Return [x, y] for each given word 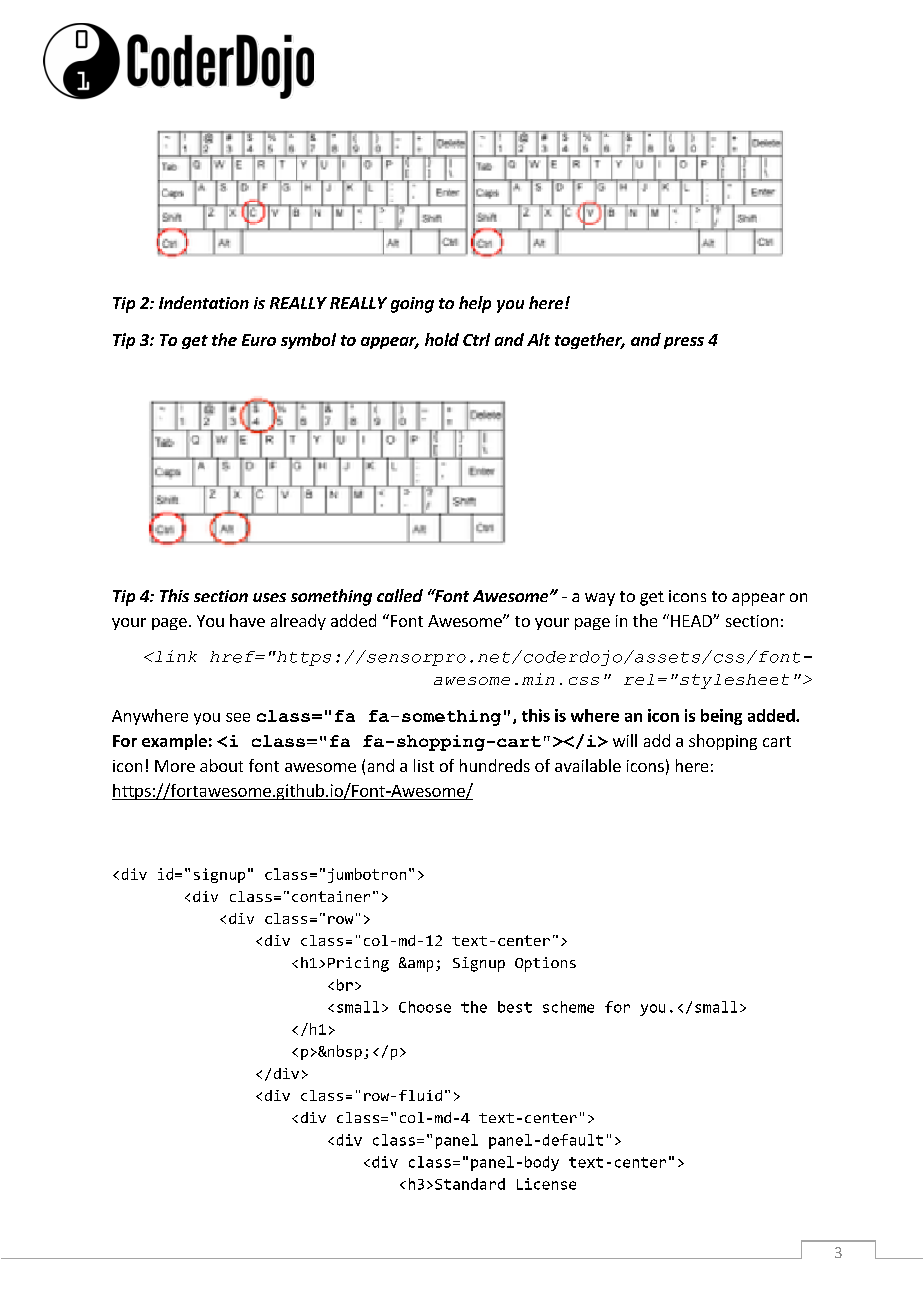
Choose [425, 1007]
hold [442, 339]
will [625, 740]
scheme [568, 1007]
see [238, 717]
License [546, 1184]
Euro [259, 340]
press [684, 343]
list [424, 765]
